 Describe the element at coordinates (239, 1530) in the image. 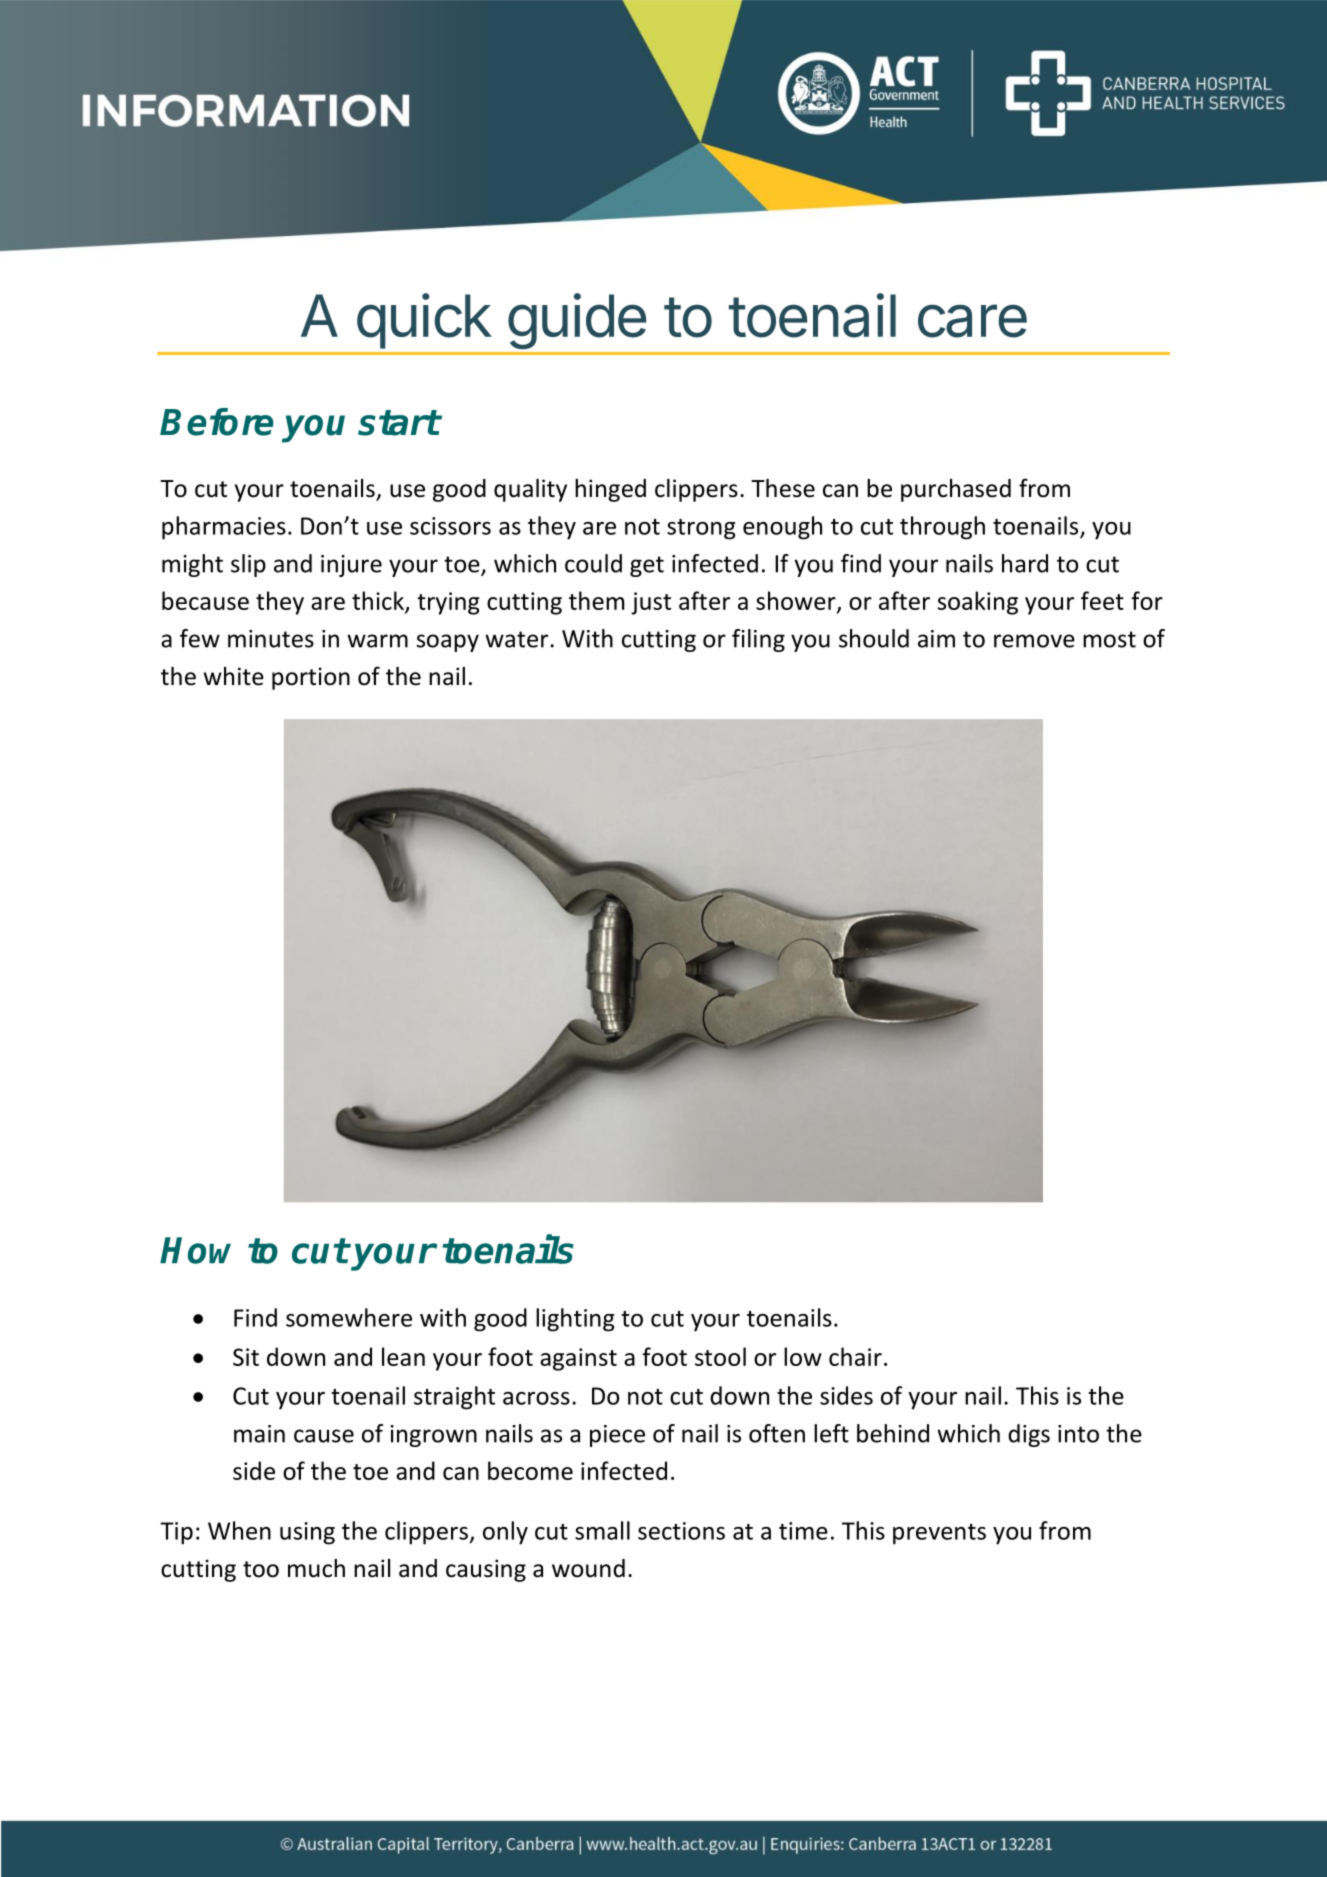

I see `When` at that location.
